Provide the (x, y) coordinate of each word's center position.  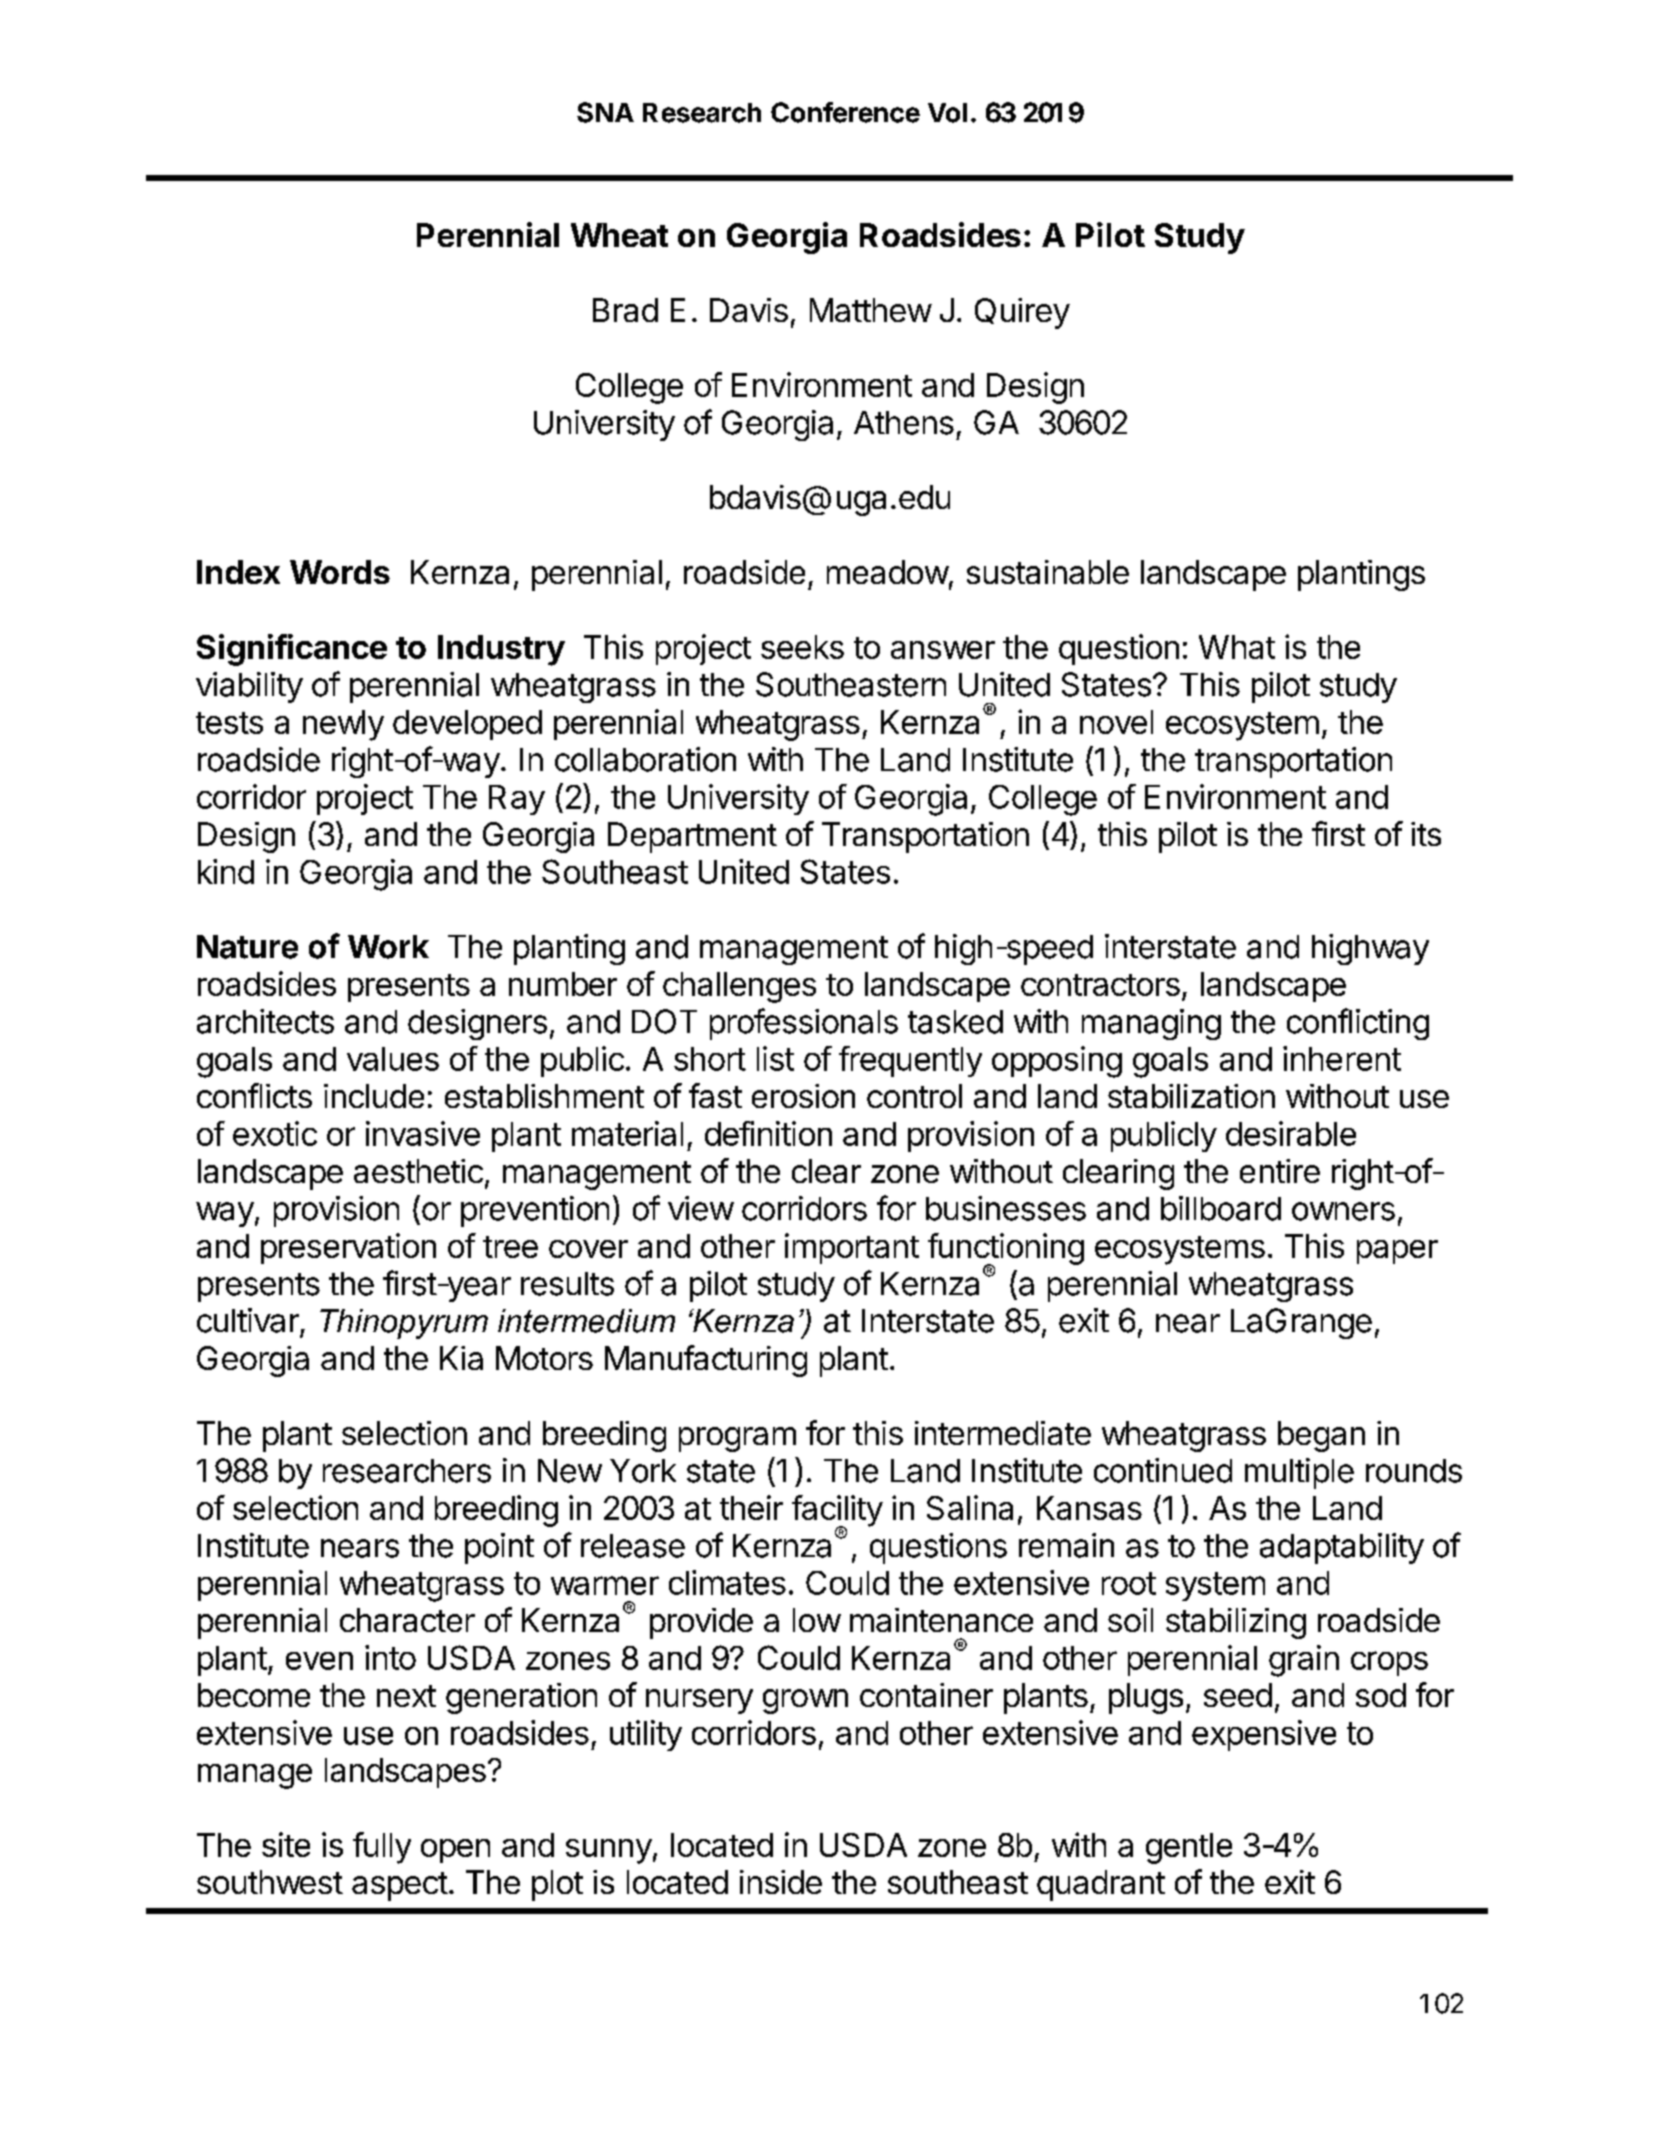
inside (781, 1882)
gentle (1189, 1848)
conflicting (1358, 1024)
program (737, 1439)
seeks (802, 647)
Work (388, 947)
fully (382, 1848)
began (1321, 1436)
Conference (845, 112)
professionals (804, 1024)
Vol (947, 113)
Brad (625, 310)
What (1237, 647)
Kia (461, 1358)
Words (340, 572)
